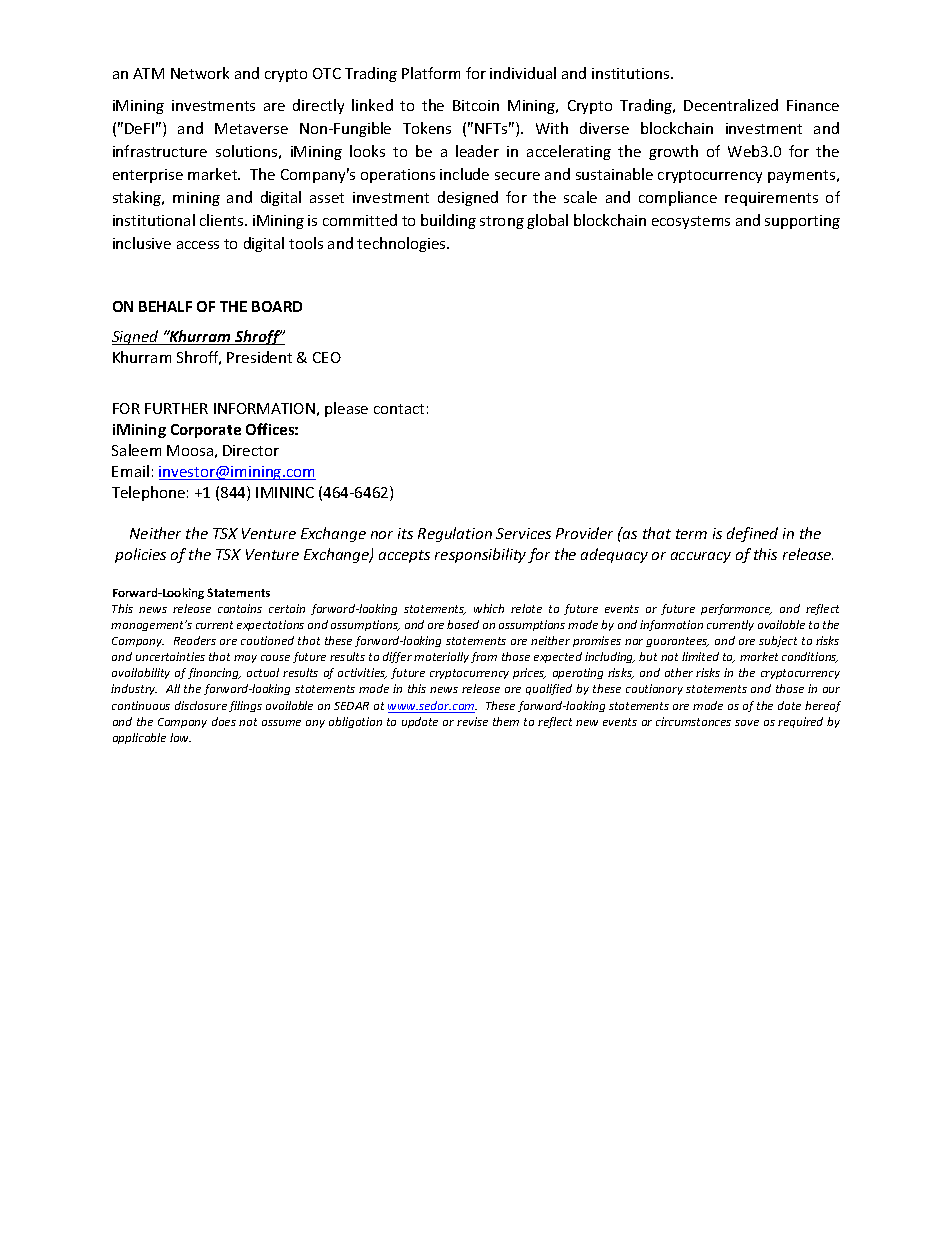 This screenshot has width=952, height=1233. Describe the element at coordinates (259, 357) in the screenshot. I see `President` at that location.
